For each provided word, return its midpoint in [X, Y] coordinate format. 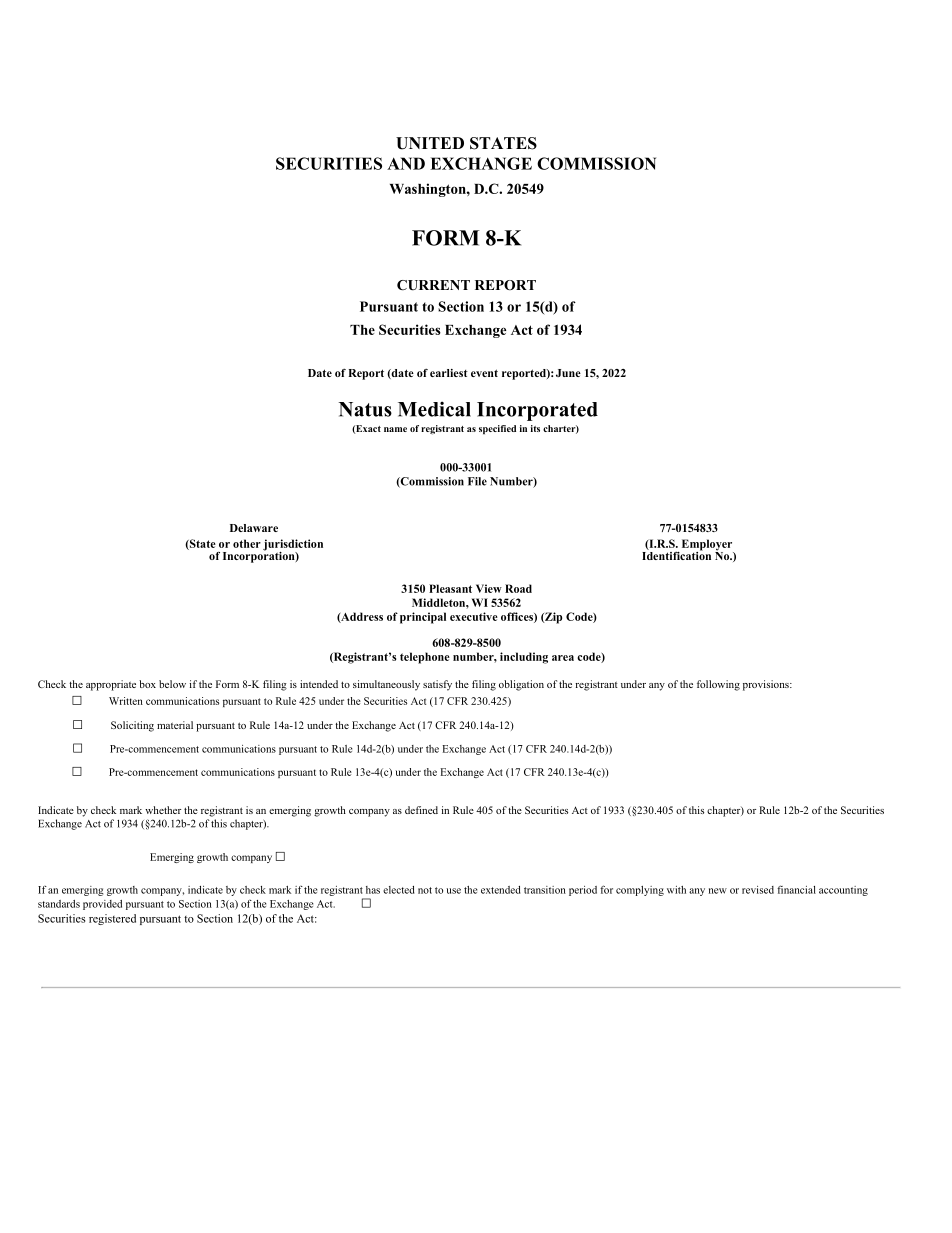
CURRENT [433, 285]
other [247, 543]
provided [102, 905]
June [568, 373]
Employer [706, 546]
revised [758, 890]
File [477, 481]
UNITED [430, 143]
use [453, 891]
